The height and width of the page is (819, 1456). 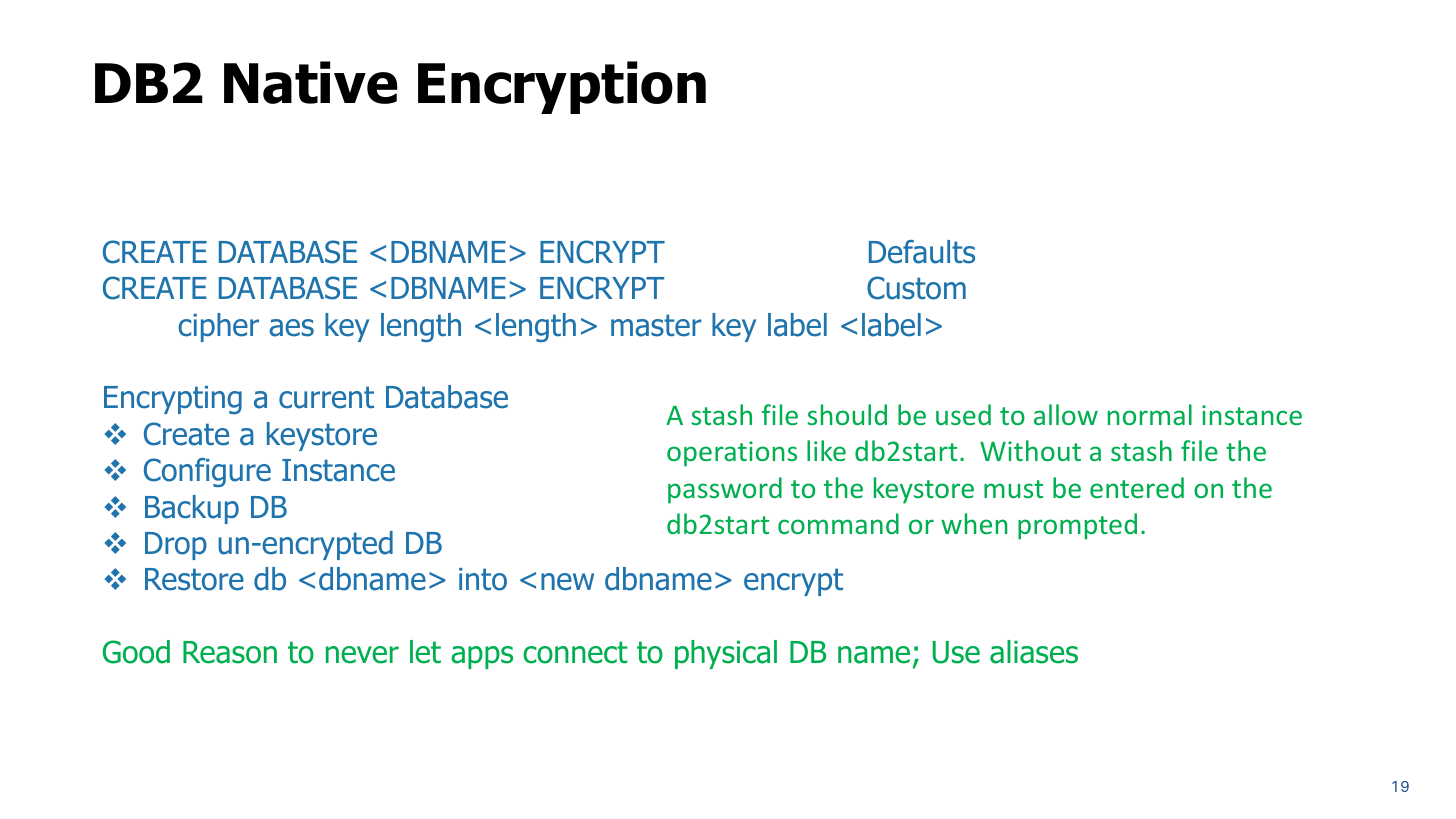 What do you see at coordinates (311, 82) in the page?
I see `Native` at bounding box center [311, 82].
